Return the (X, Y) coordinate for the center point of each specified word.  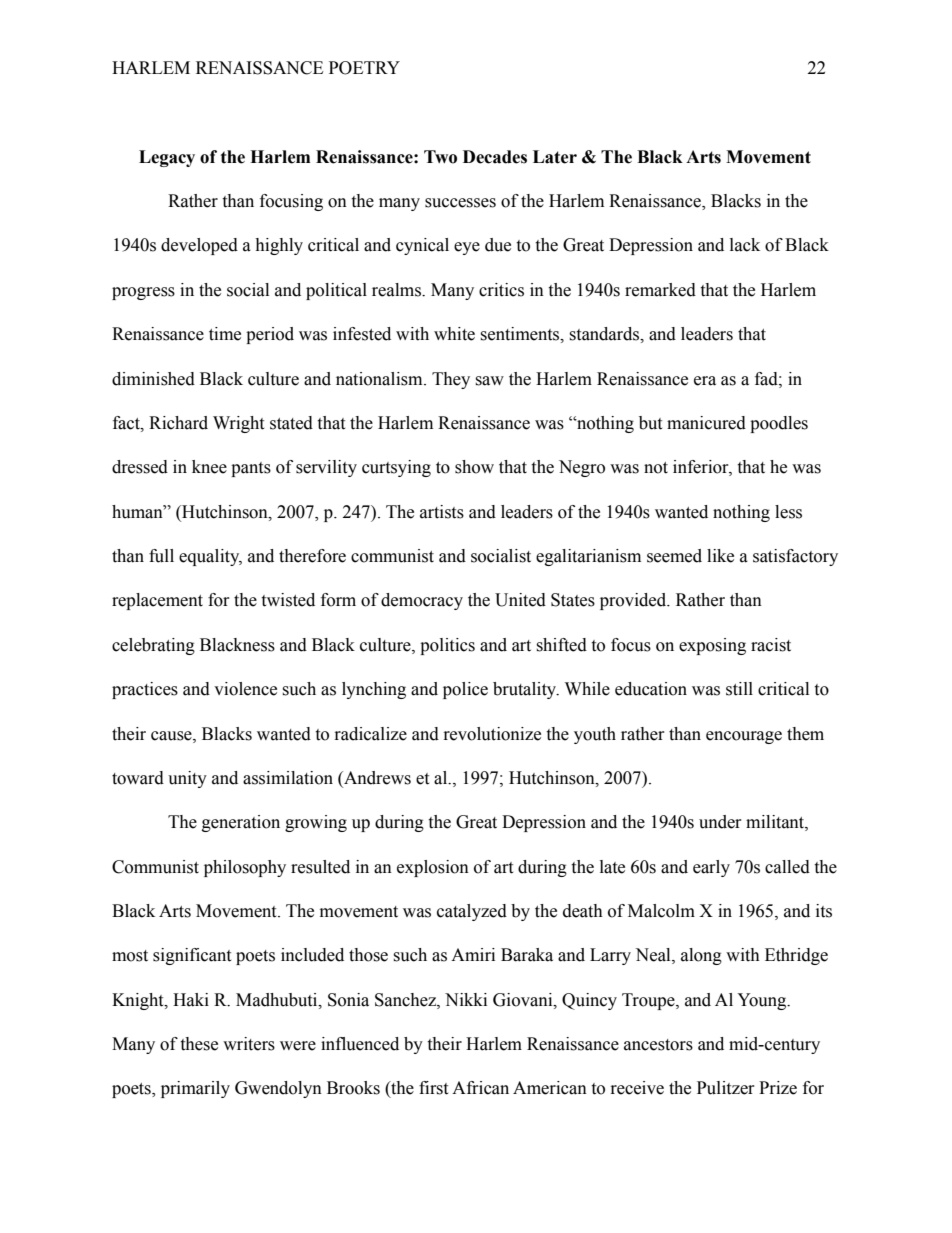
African (480, 1088)
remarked (660, 290)
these (199, 1044)
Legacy (167, 158)
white (454, 334)
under (720, 822)
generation (241, 823)
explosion (433, 868)
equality (210, 557)
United (520, 600)
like (720, 556)
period (270, 335)
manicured (706, 423)
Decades (495, 157)
